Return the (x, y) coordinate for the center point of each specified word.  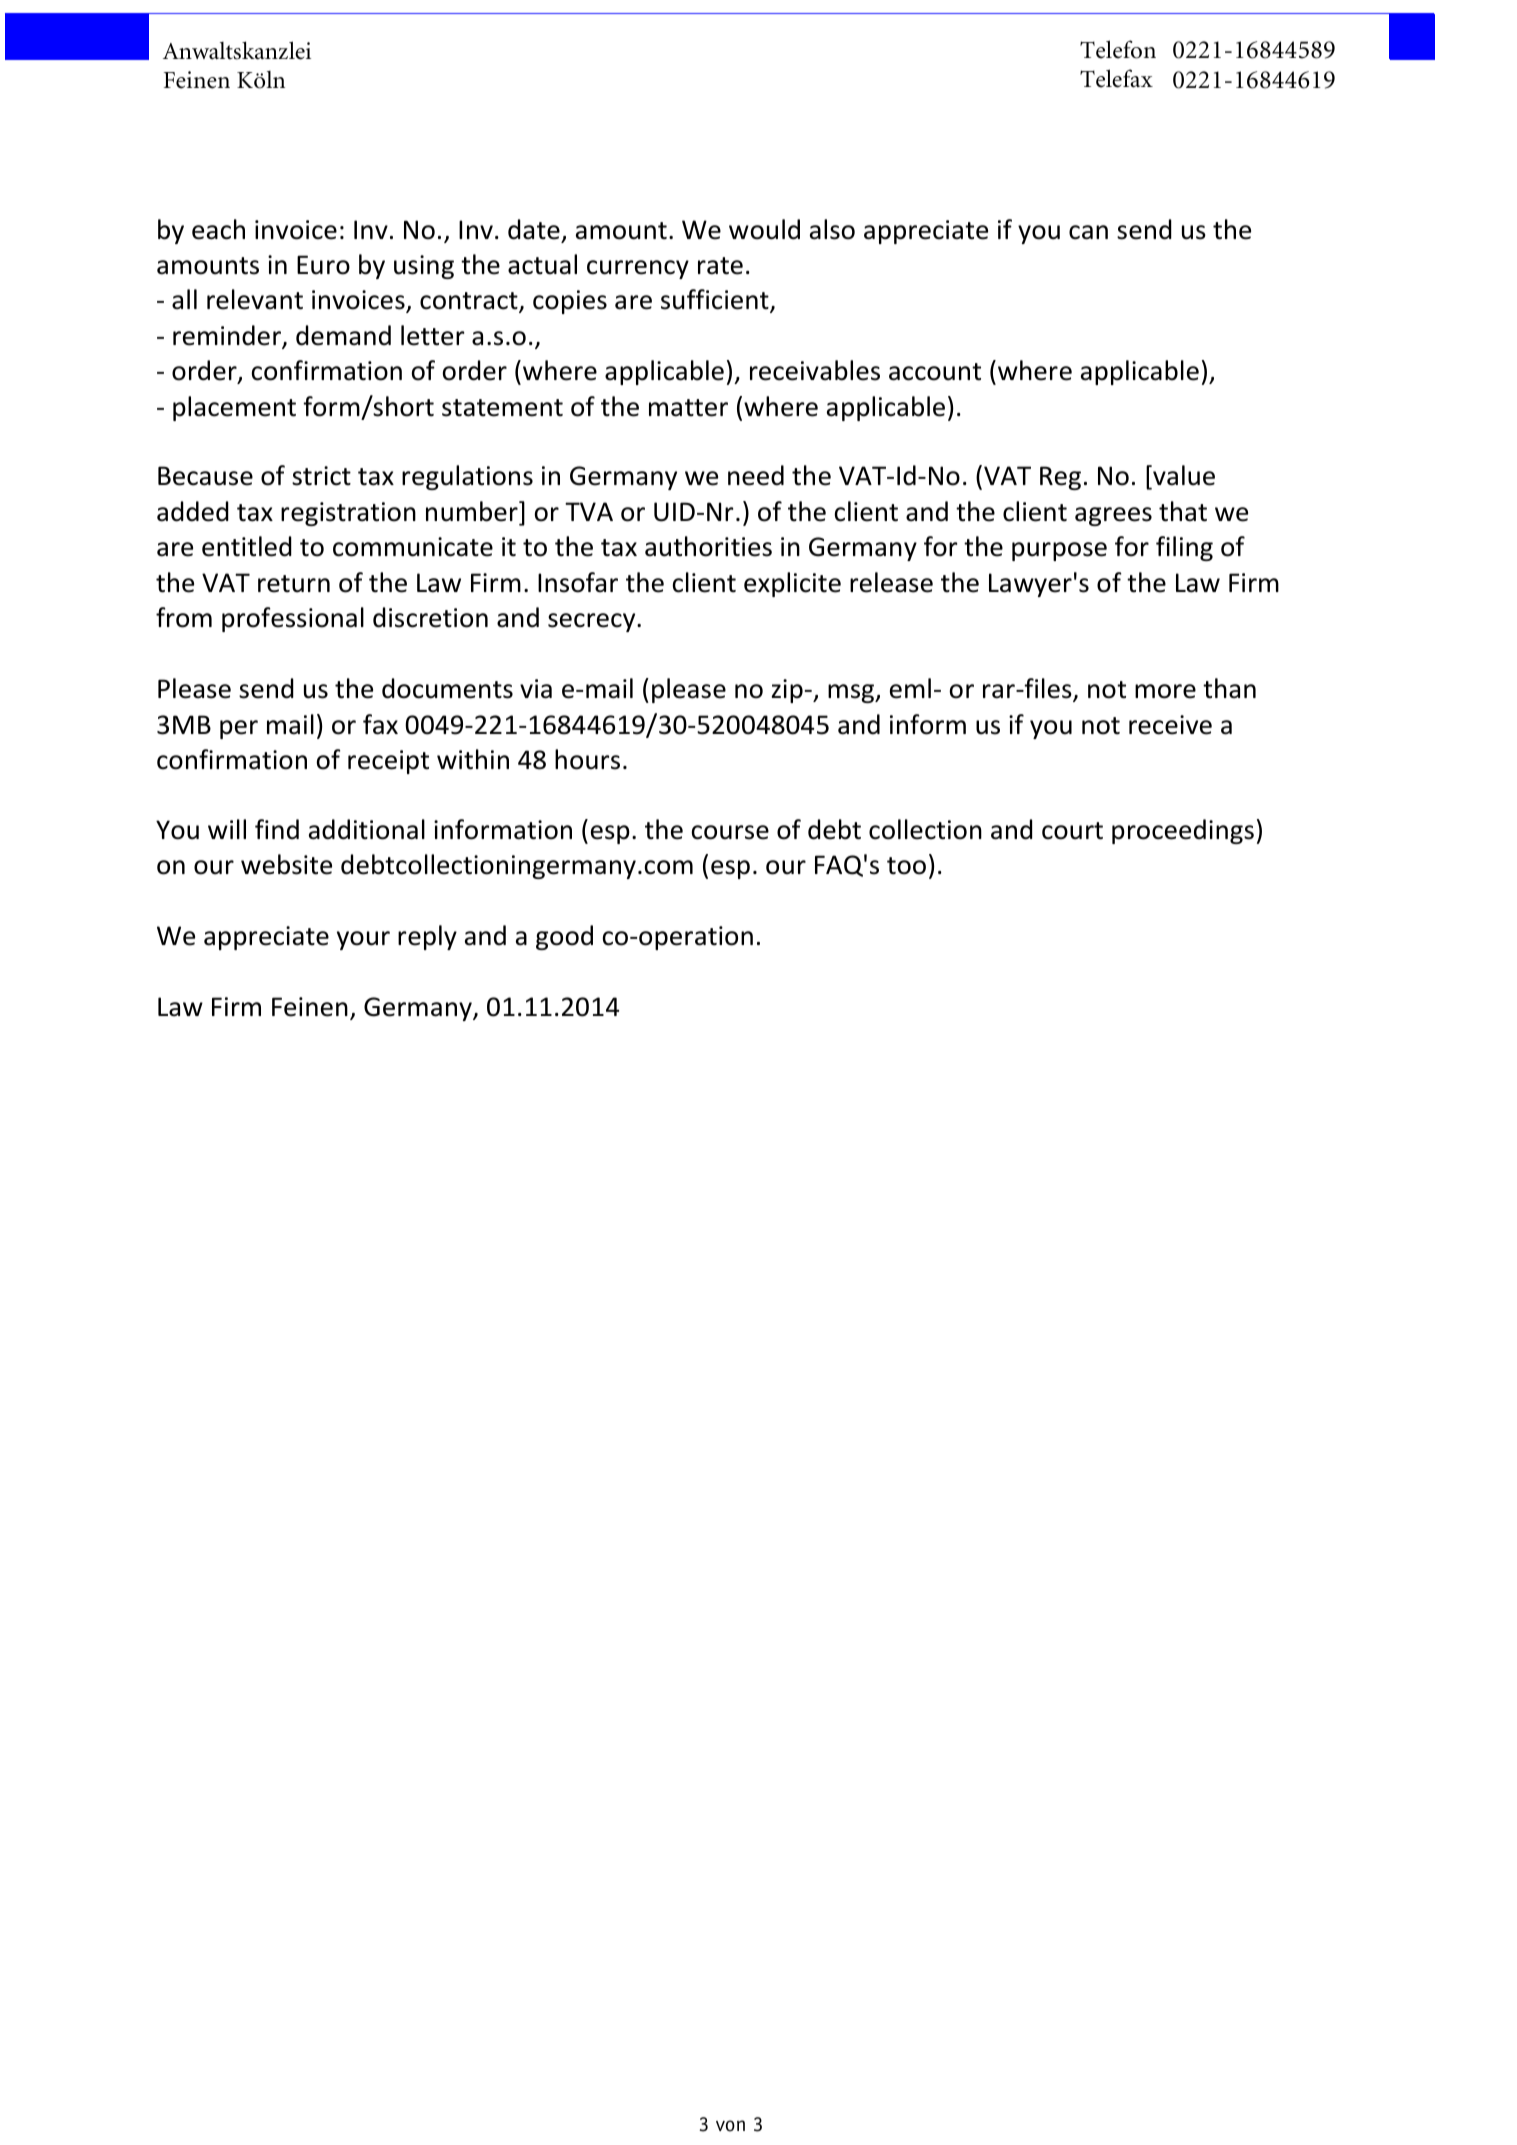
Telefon (1118, 49)
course (730, 832)
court (1072, 831)
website (286, 864)
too (906, 866)
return (294, 584)
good (564, 937)
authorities (708, 546)
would (764, 229)
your (363, 940)
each (218, 229)
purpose (1059, 551)
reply (427, 937)
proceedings (1183, 831)
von (730, 2126)
